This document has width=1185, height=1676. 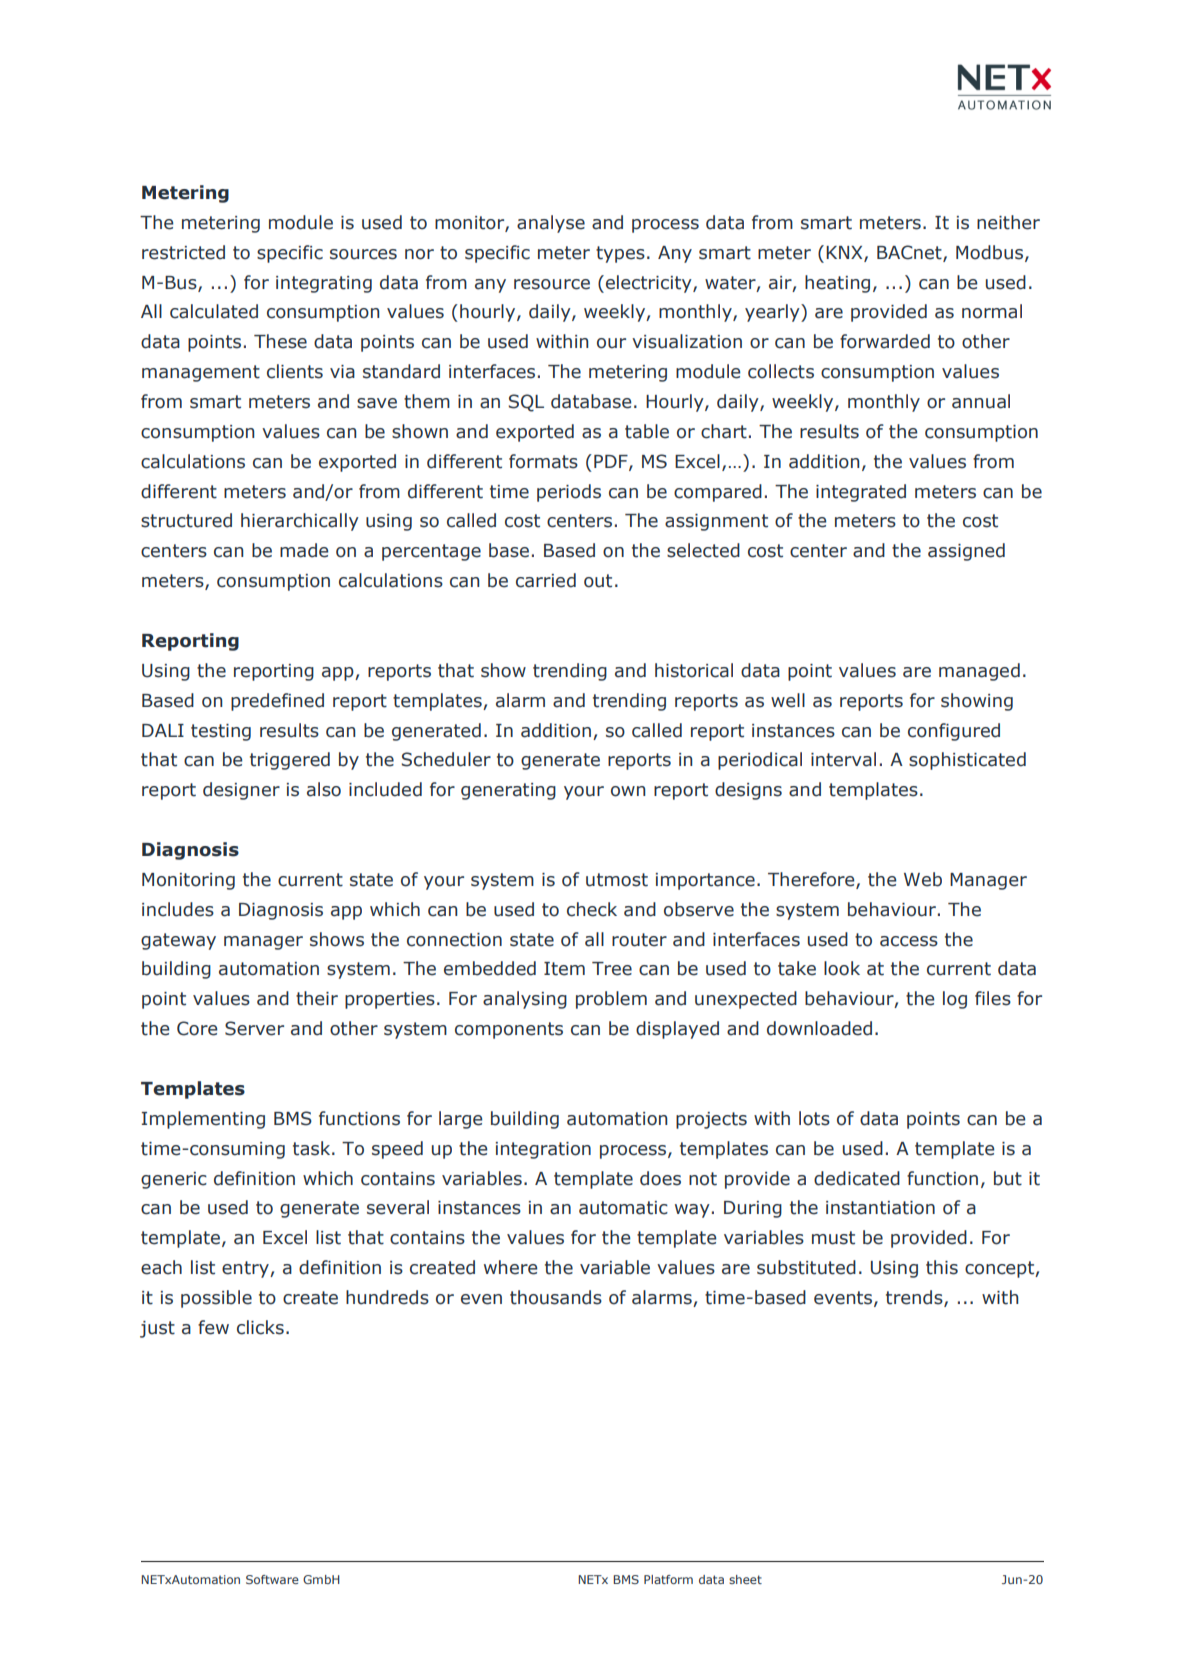 What do you see at coordinates (837, 284) in the document?
I see `heating` at bounding box center [837, 284].
